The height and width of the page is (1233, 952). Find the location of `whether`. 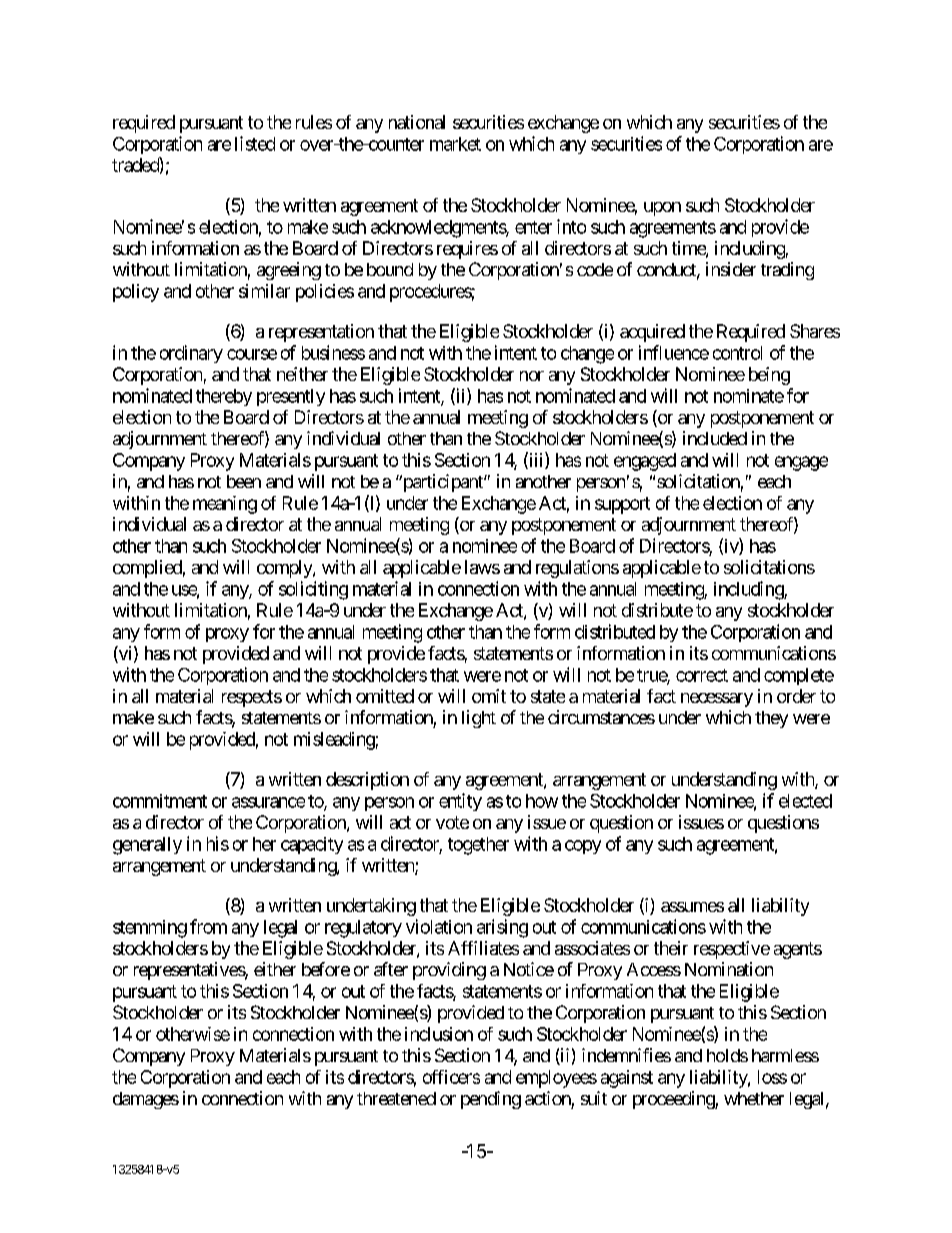

whether is located at coordinates (754, 1098).
